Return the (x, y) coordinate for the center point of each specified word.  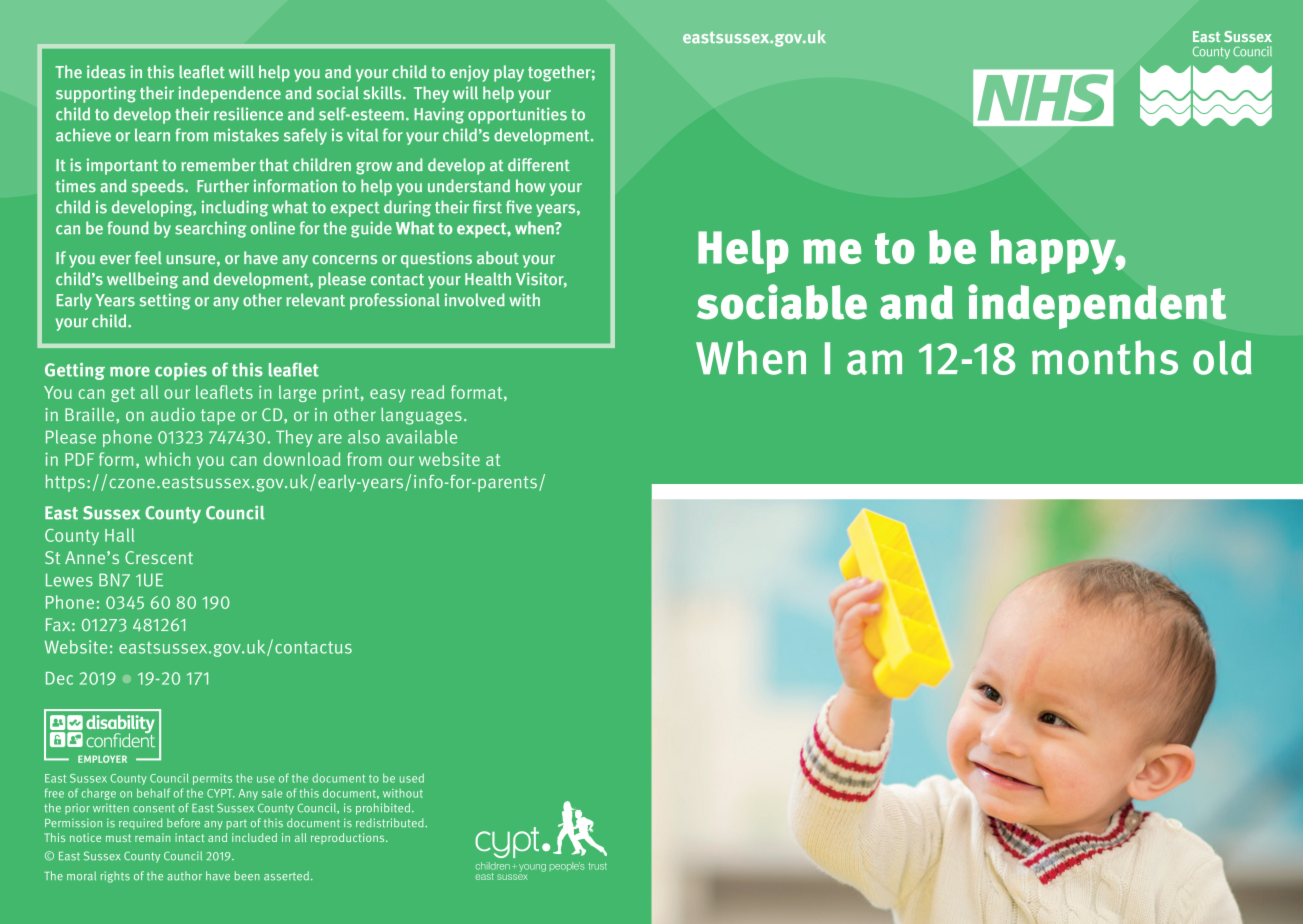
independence (229, 94)
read (427, 392)
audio (173, 415)
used (412, 778)
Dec (59, 678)
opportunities (517, 115)
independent (1097, 306)
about (498, 257)
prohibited (384, 809)
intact (189, 837)
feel (148, 257)
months (1105, 357)
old (1222, 357)
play (509, 73)
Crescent (159, 557)
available (421, 437)
